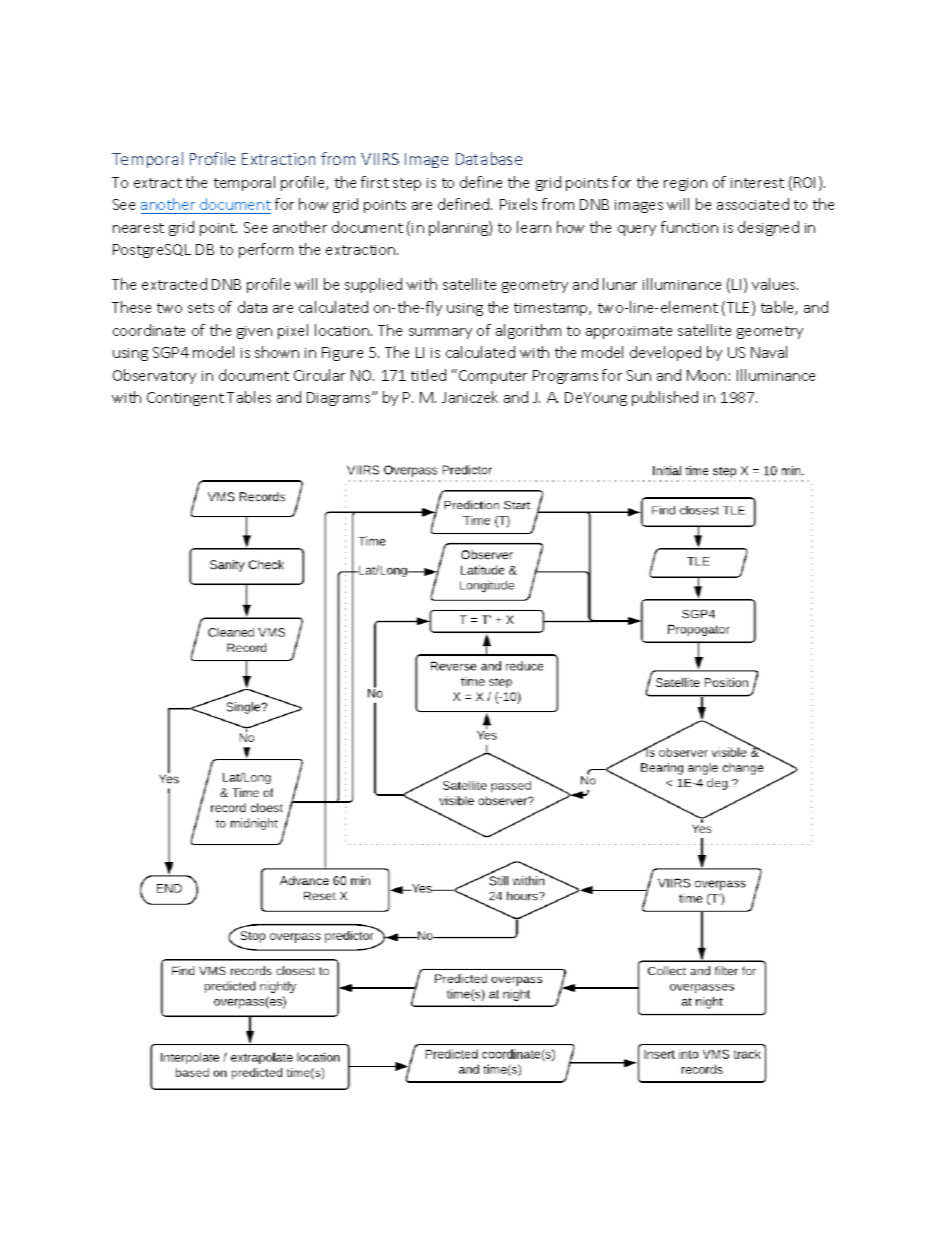 This image has height=1233, width=952. Describe the element at coordinates (375, 182) in the image. I see `first` at that location.
